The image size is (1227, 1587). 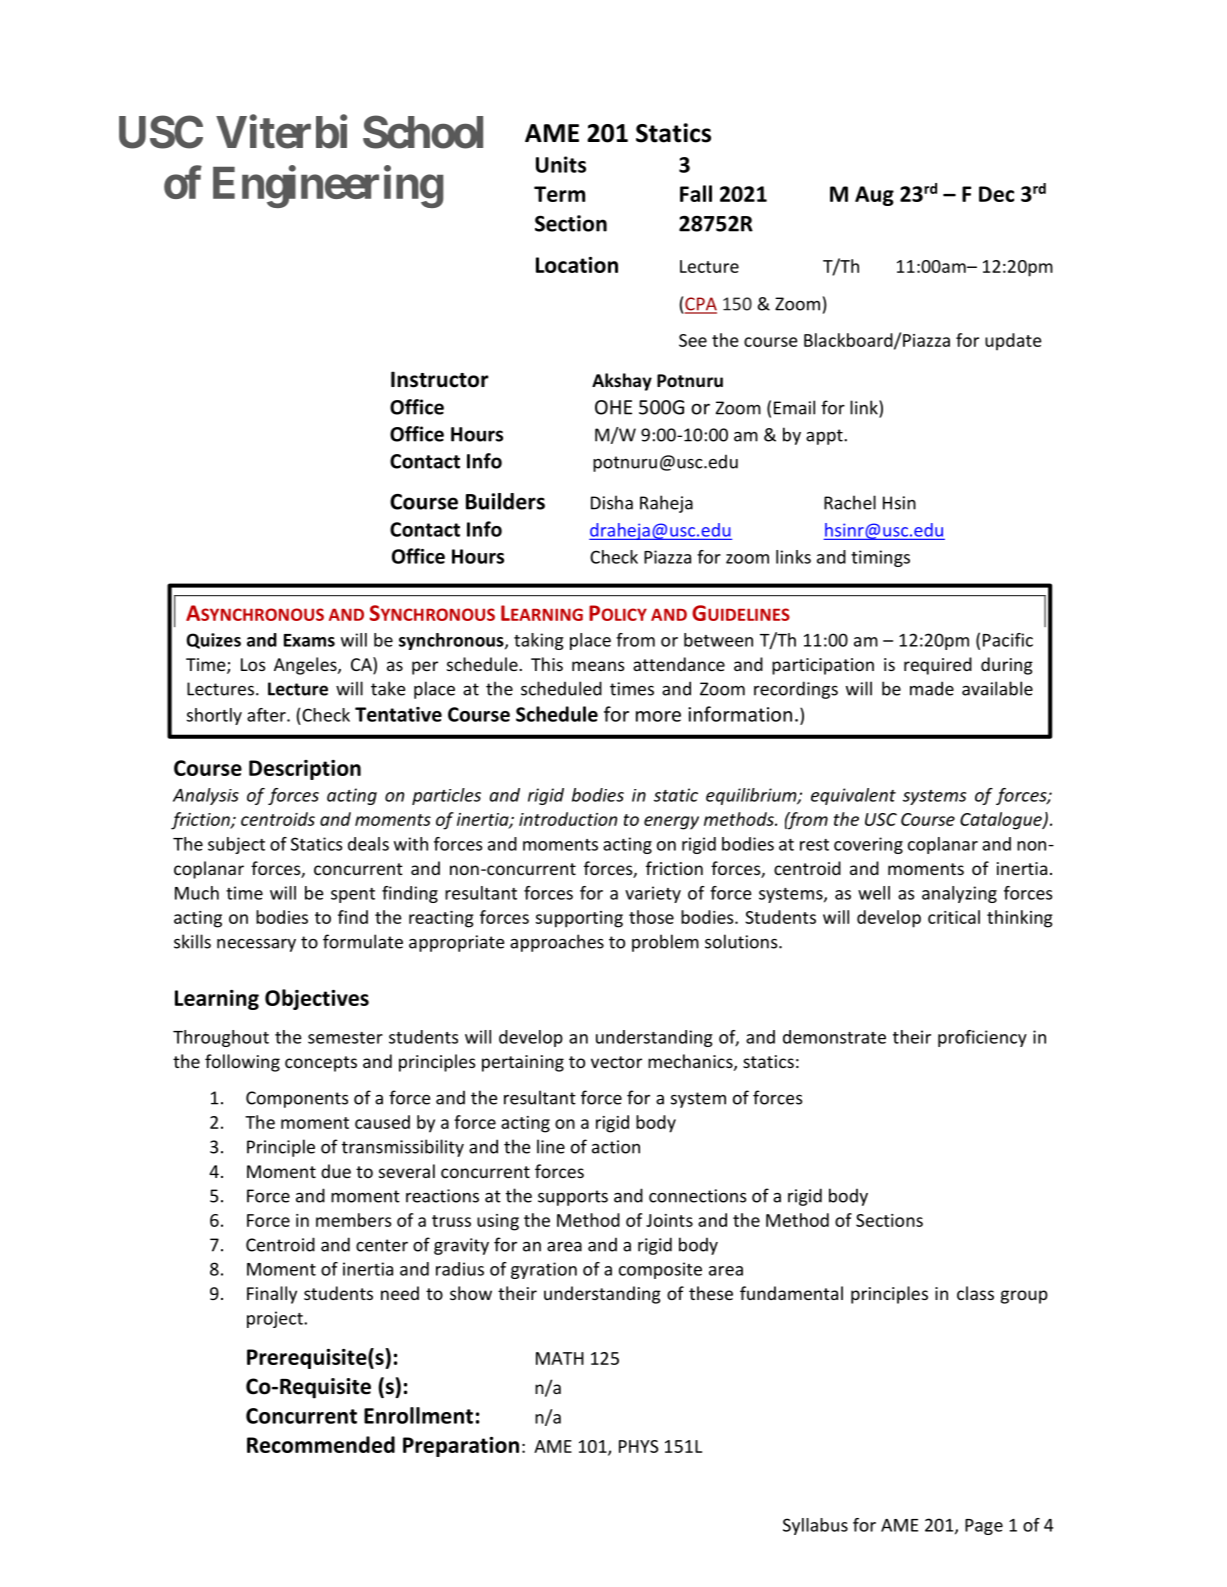 I want to click on proficiency, so click(x=982, y=1038).
